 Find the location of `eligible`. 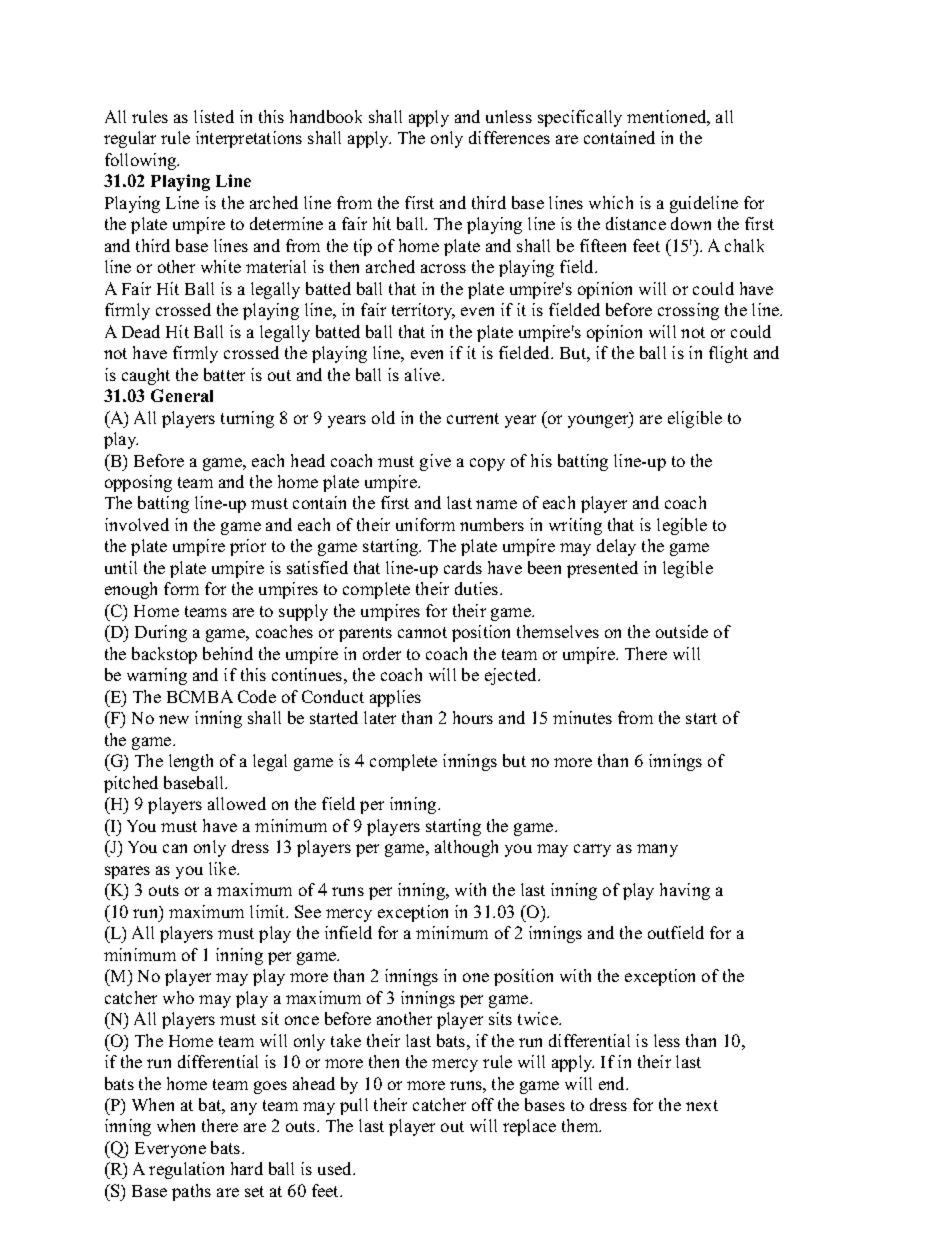

eligible is located at coordinates (695, 419).
